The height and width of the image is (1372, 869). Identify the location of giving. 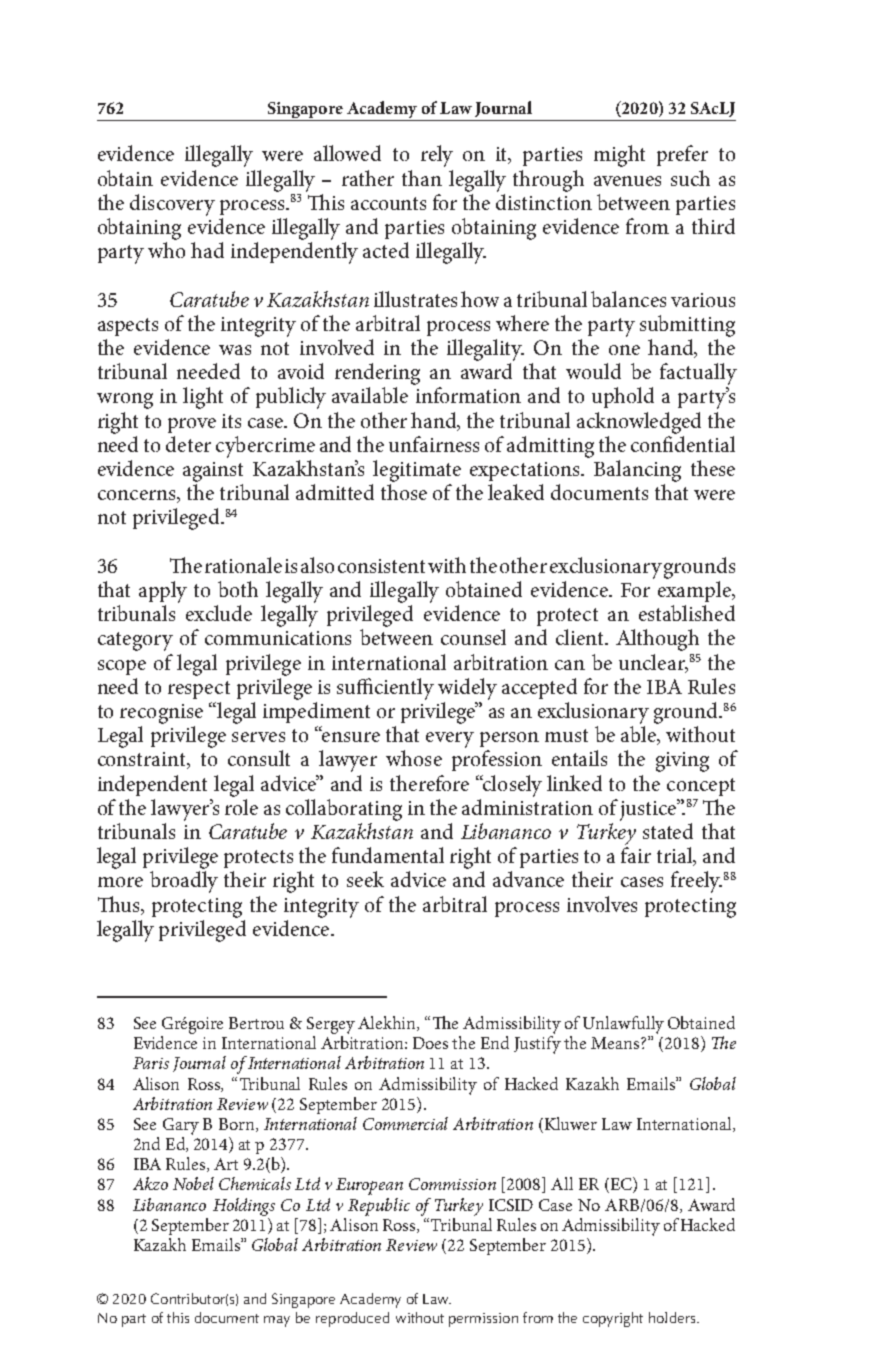
(682, 762).
